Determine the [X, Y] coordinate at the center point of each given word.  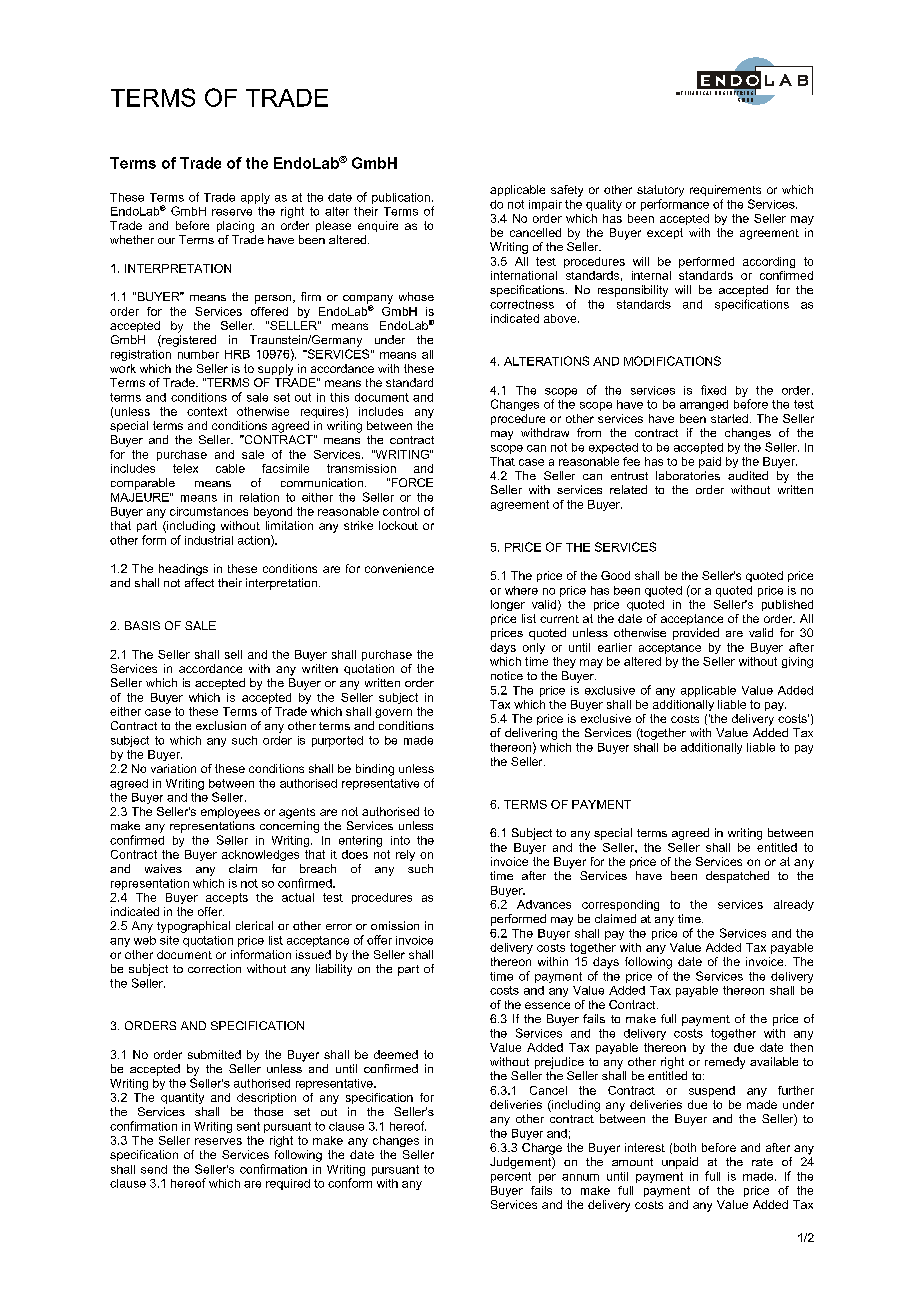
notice [507, 675]
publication [401, 198]
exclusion [221, 725]
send [154, 1169]
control [401, 511]
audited [748, 475]
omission [395, 925]
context [207, 411]
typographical [193, 927]
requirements [725, 190]
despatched [737, 877]
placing [235, 227]
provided [696, 634]
